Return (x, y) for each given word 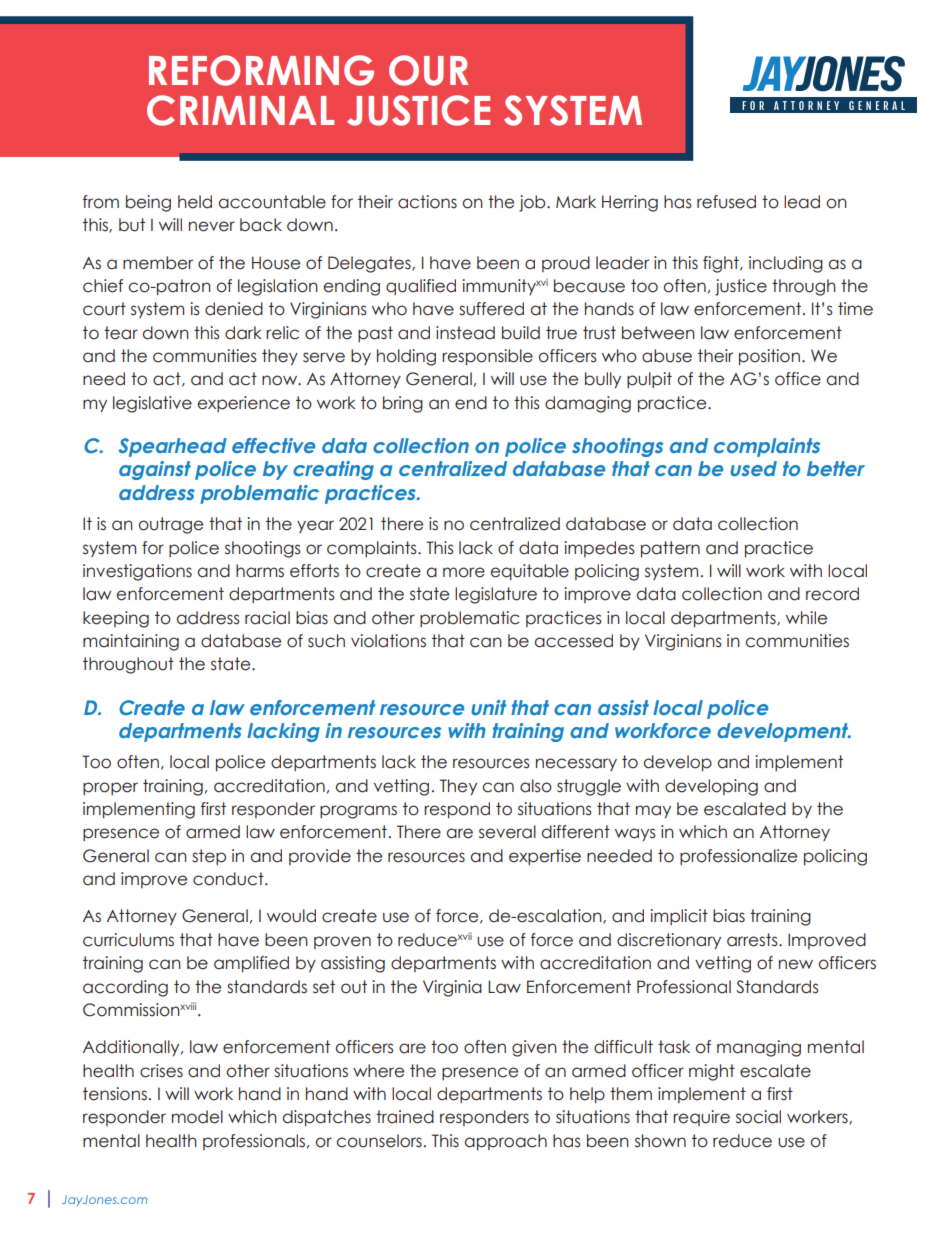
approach (506, 1142)
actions (427, 202)
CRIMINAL (240, 110)
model (197, 1117)
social (758, 1117)
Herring (630, 203)
